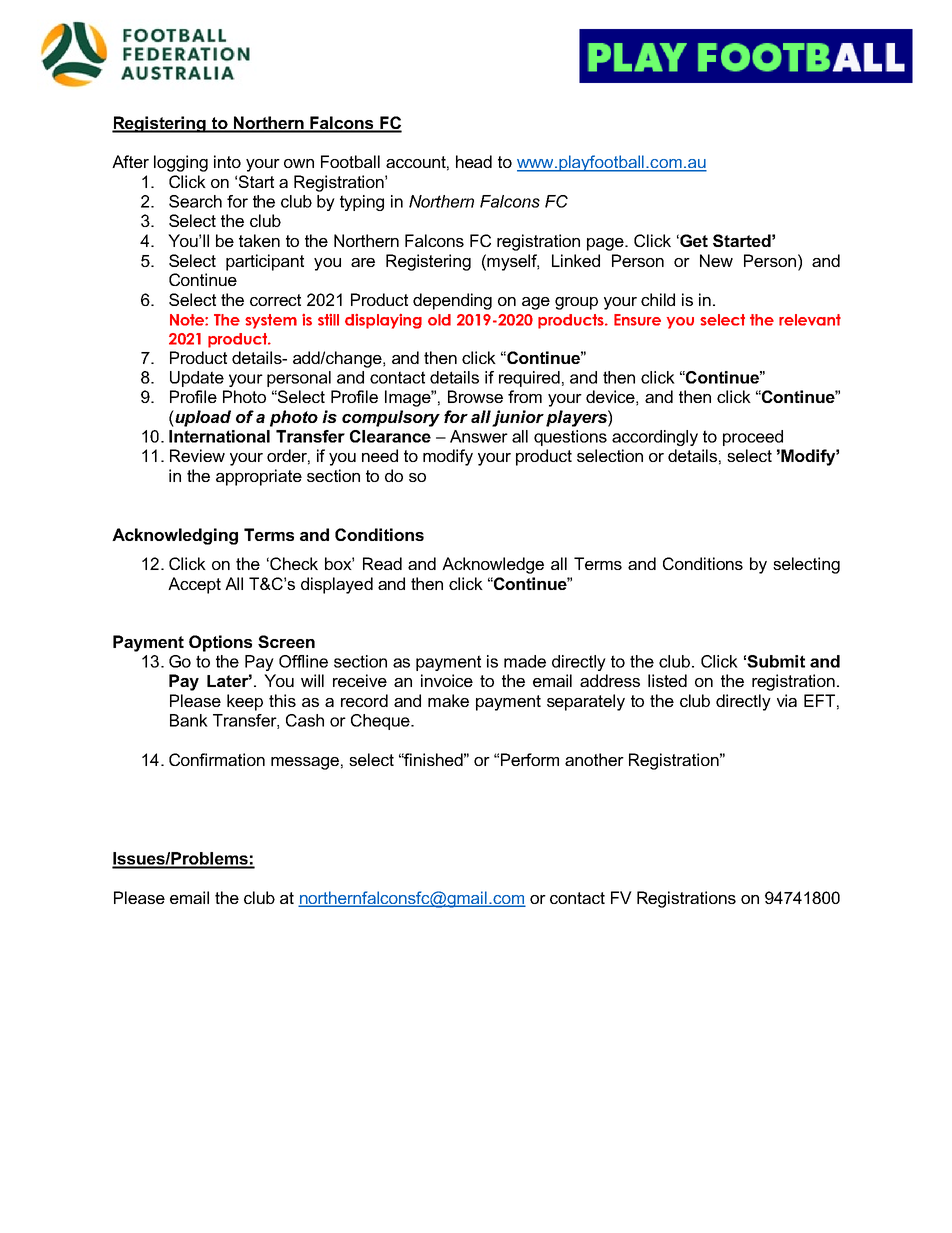 The height and width of the image is (1233, 952). What do you see at coordinates (217, 759) in the image?
I see `Confirmation` at bounding box center [217, 759].
